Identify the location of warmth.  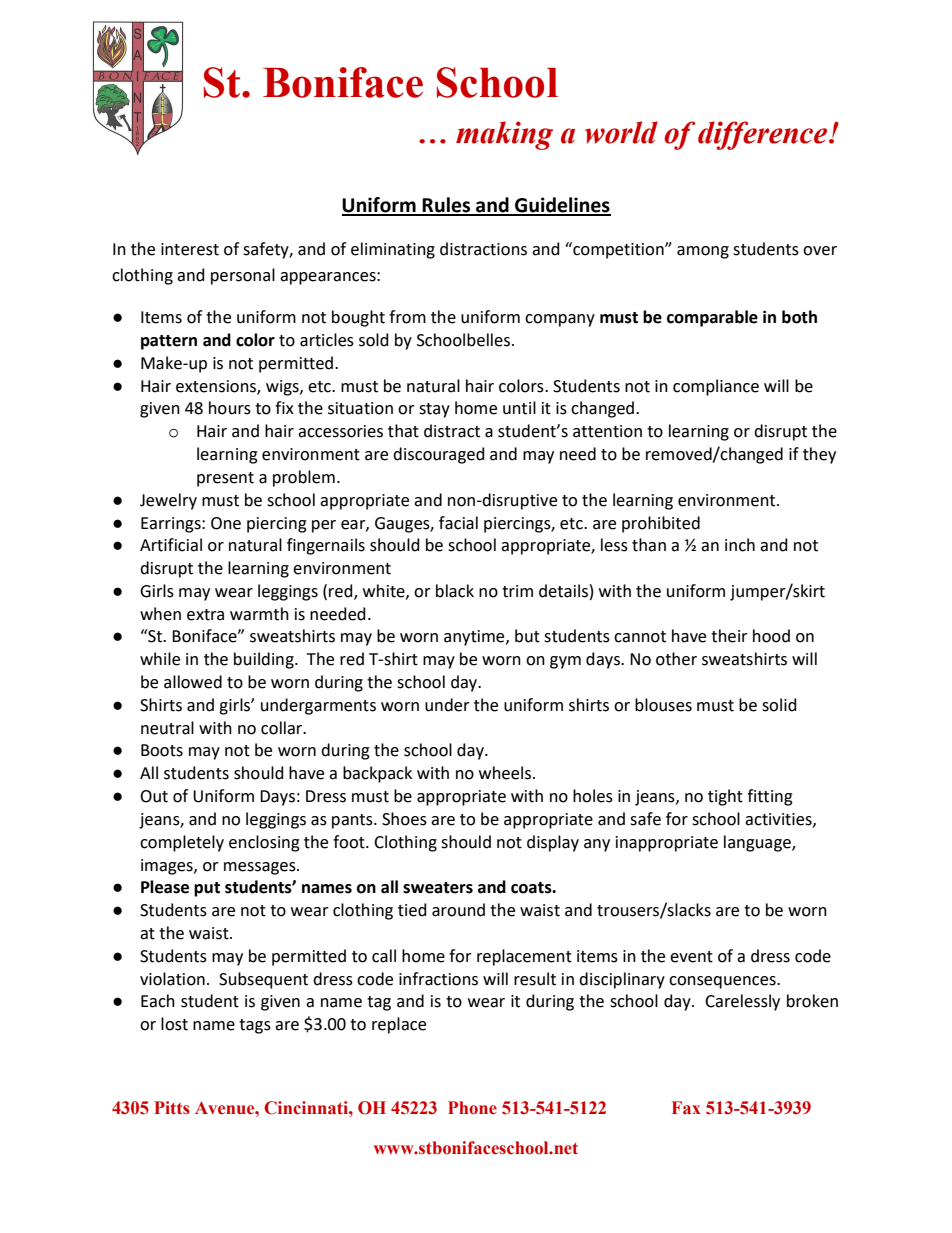
(259, 614).
